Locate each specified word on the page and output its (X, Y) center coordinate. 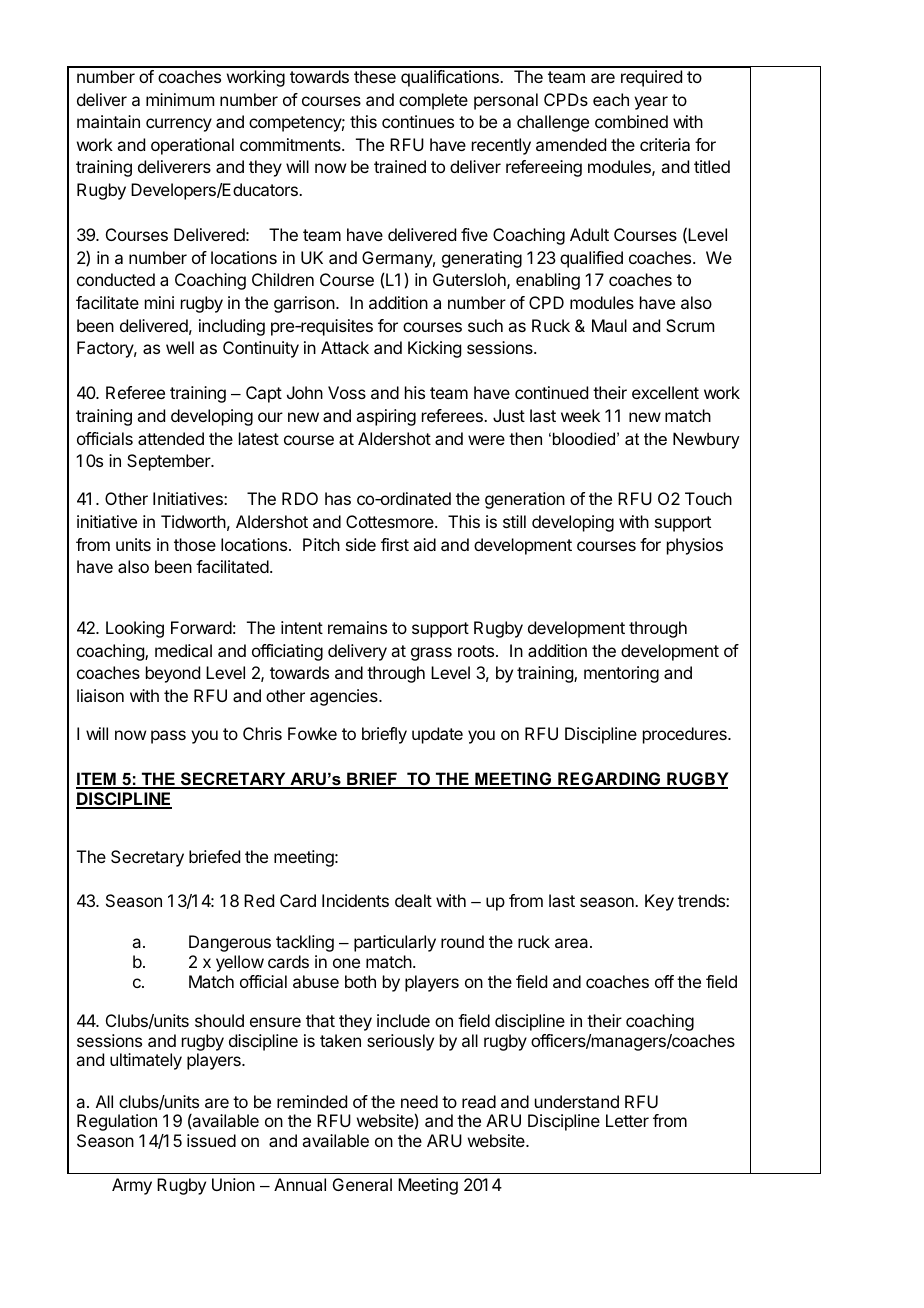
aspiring (386, 417)
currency (179, 125)
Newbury (706, 440)
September (170, 462)
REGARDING (609, 780)
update (437, 735)
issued (211, 1140)
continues (418, 121)
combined (631, 121)
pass (168, 737)
